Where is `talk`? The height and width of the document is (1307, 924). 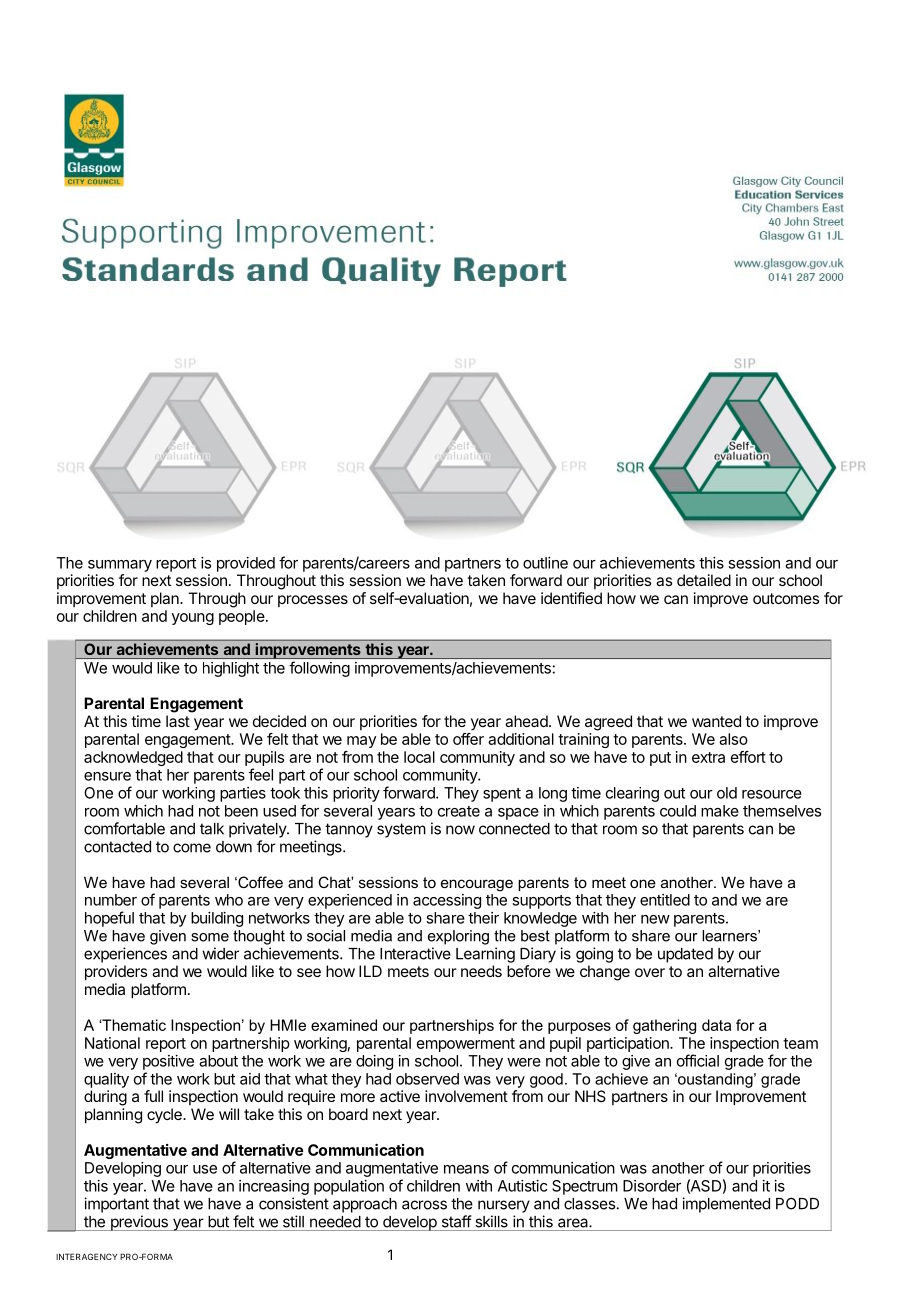
talk is located at coordinates (212, 829).
